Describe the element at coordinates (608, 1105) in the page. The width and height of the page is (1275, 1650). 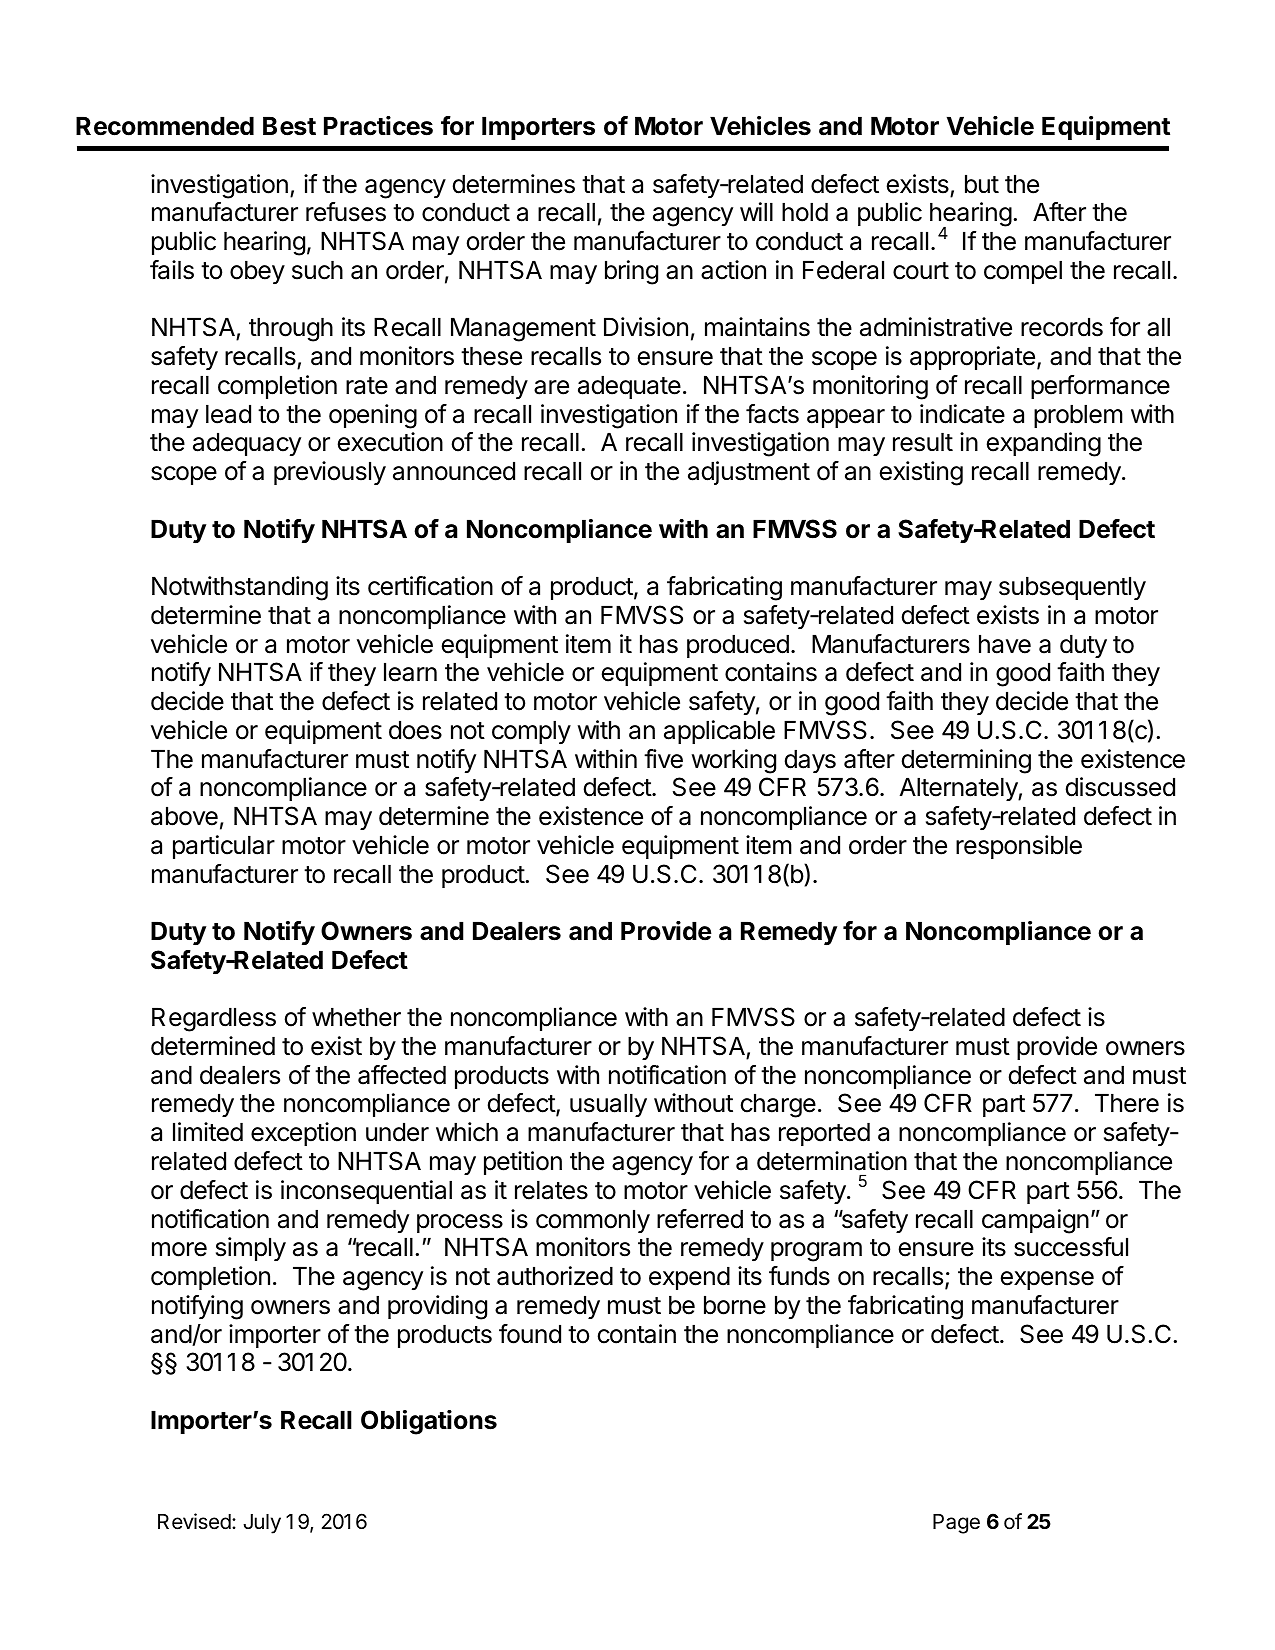
I see `usually` at that location.
